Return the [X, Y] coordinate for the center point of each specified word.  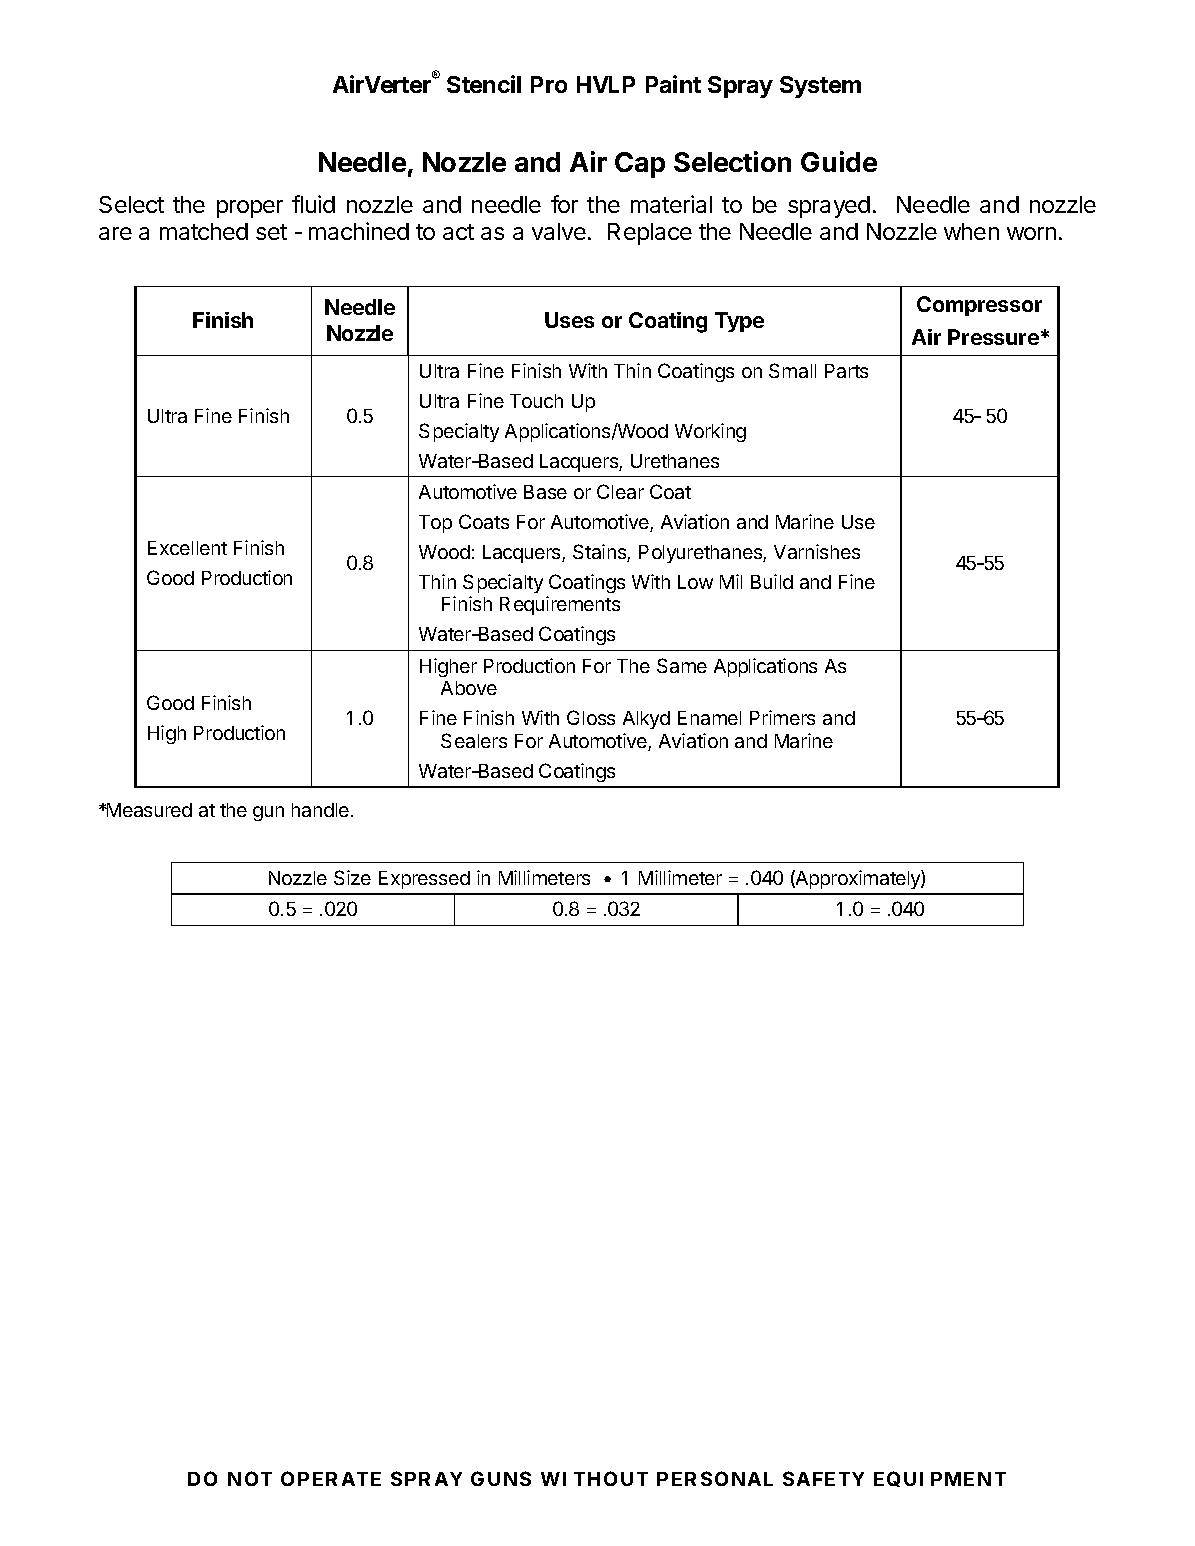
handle [320, 810]
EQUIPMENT [940, 1479]
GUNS [501, 1478]
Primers [782, 717]
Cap [640, 165]
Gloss [591, 717]
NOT [250, 1478]
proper [250, 209]
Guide [839, 161]
